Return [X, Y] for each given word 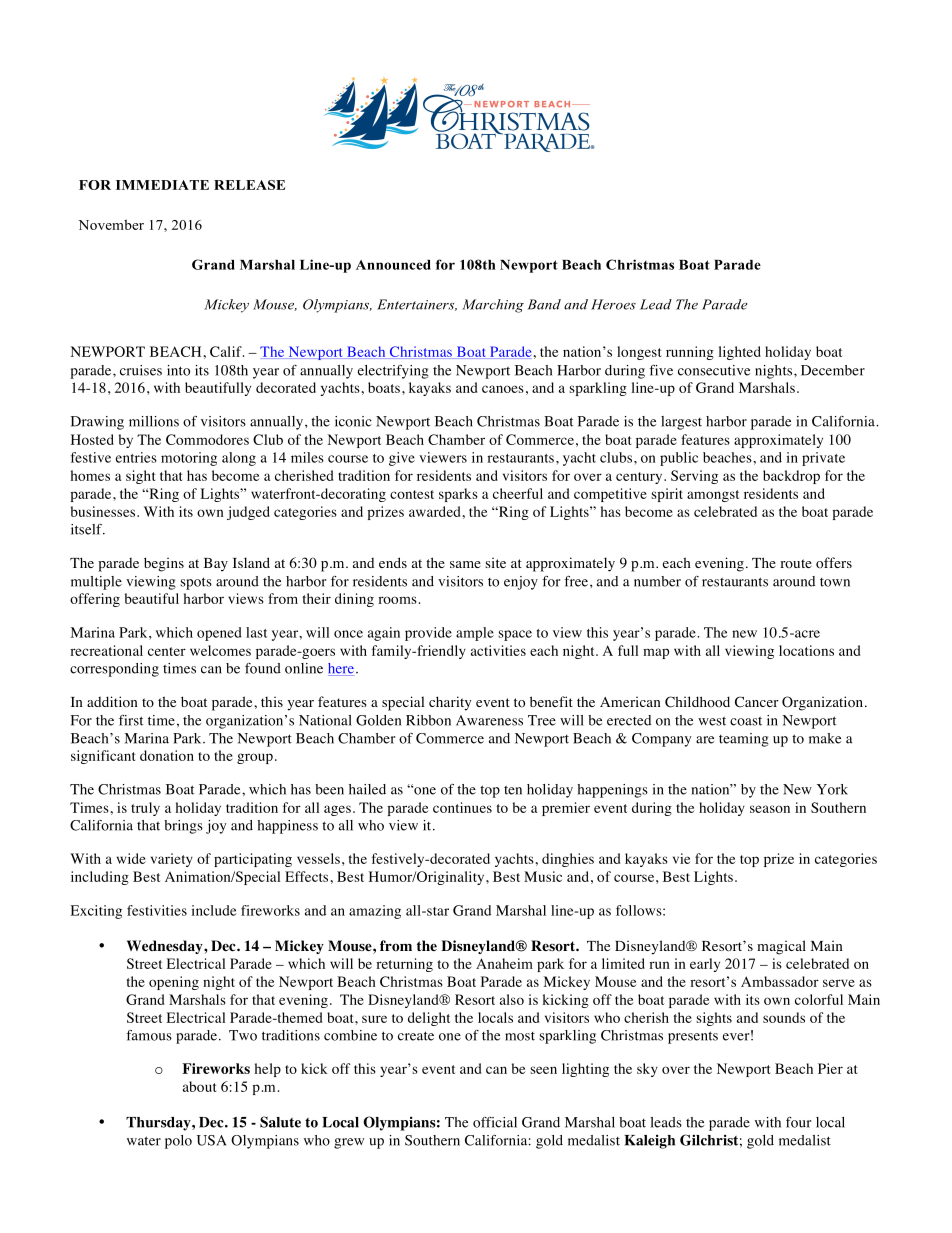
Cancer [757, 702]
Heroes [613, 304]
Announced [393, 265]
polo [178, 1142]
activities [498, 650]
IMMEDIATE [162, 185]
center [167, 651]
